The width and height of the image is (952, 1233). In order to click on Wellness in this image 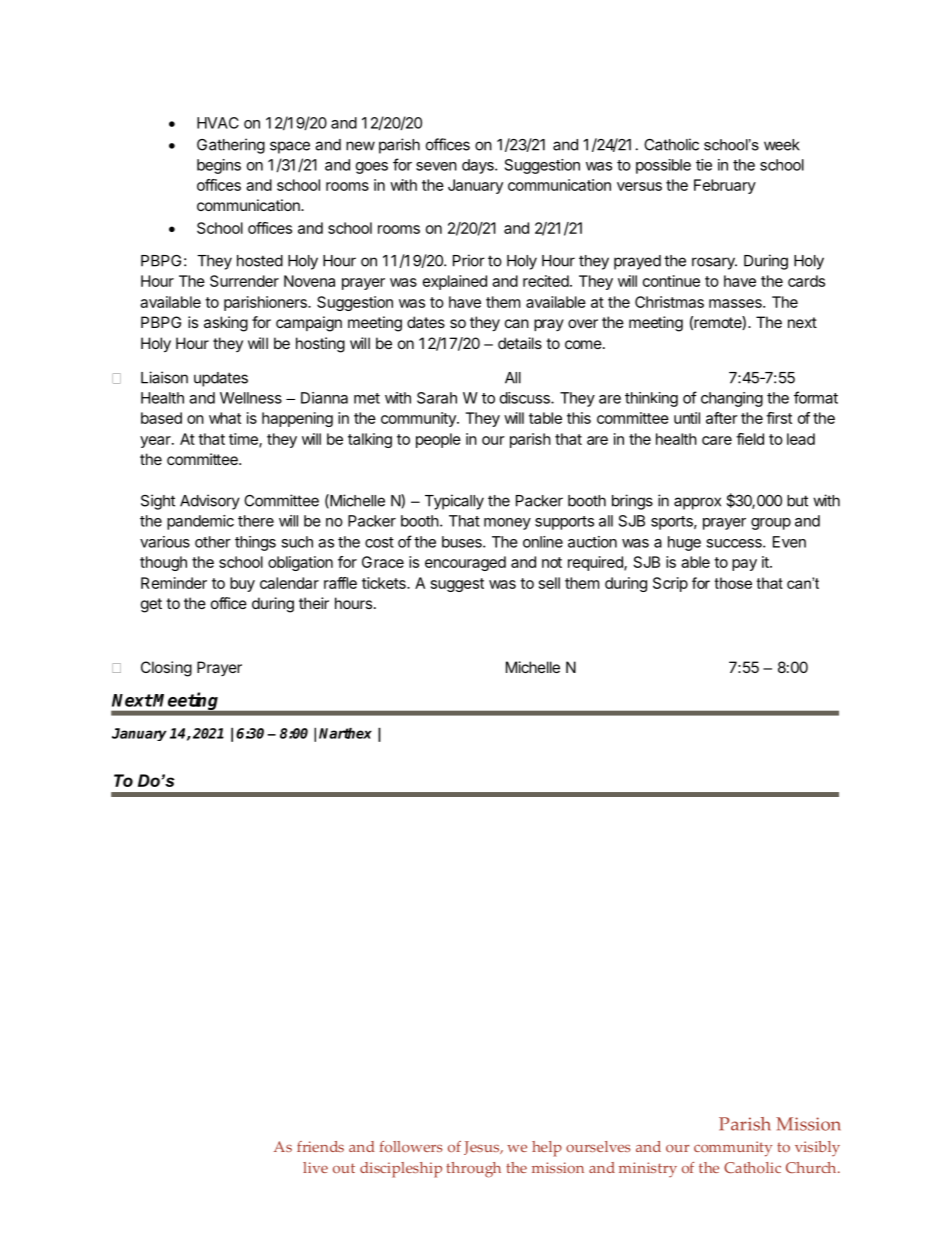, I will do `click(251, 398)`.
